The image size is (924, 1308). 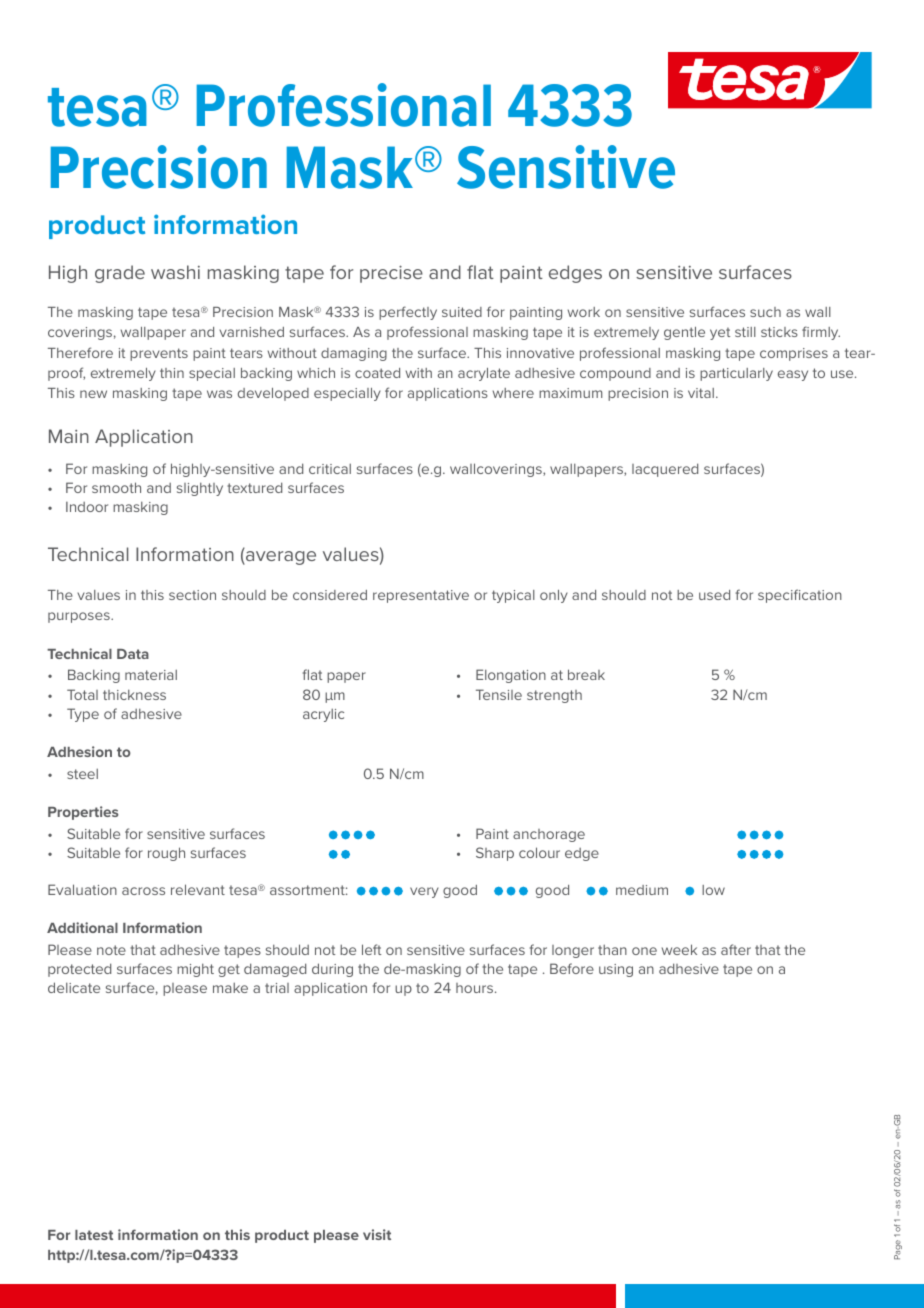 I want to click on latest, so click(x=94, y=1235).
